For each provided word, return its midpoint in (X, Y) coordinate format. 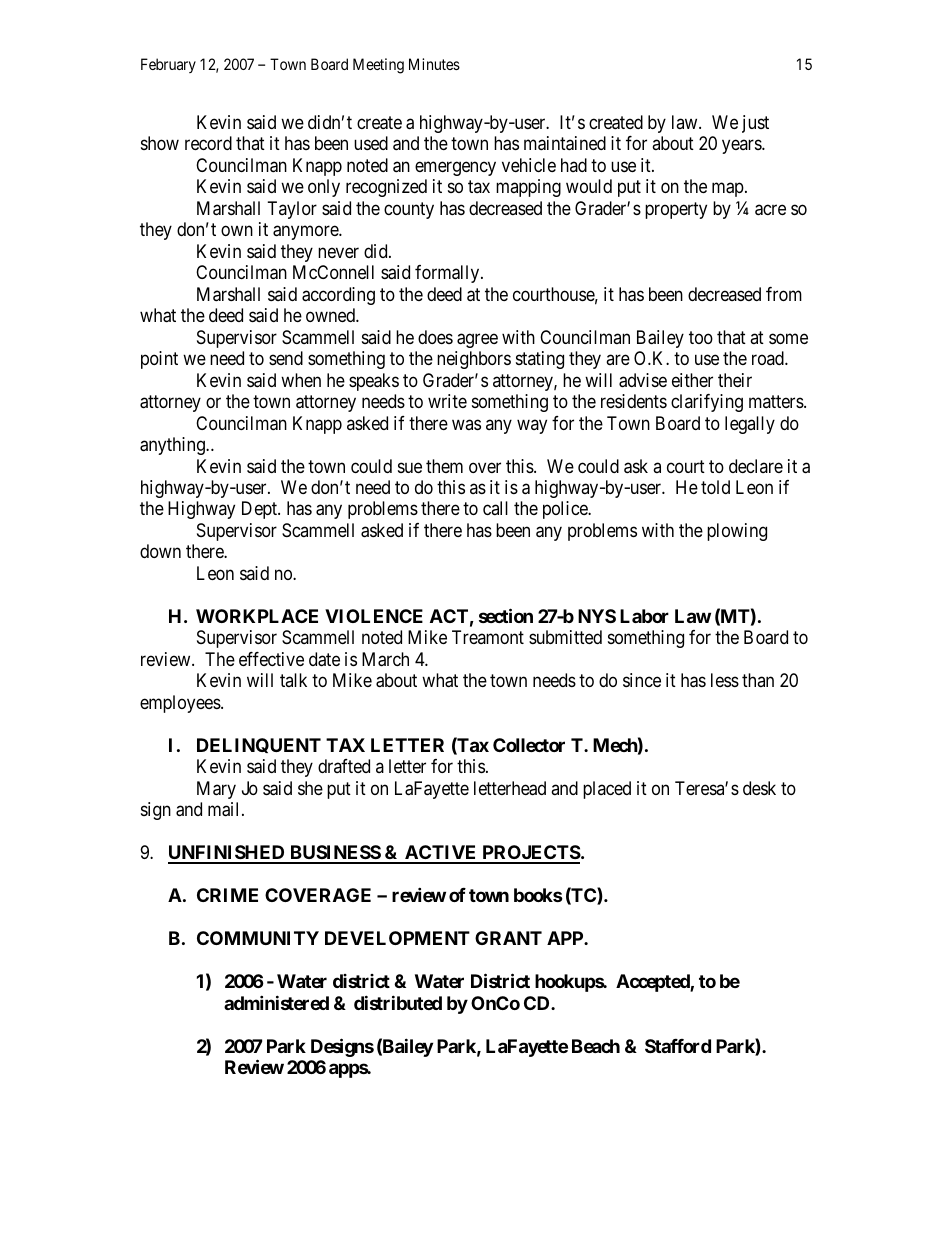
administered (276, 1002)
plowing (737, 532)
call (495, 508)
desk (759, 788)
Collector (529, 745)
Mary (216, 790)
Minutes (434, 64)
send (286, 358)
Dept (260, 510)
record (208, 143)
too (701, 337)
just (755, 124)
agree (477, 340)
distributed (398, 1002)
